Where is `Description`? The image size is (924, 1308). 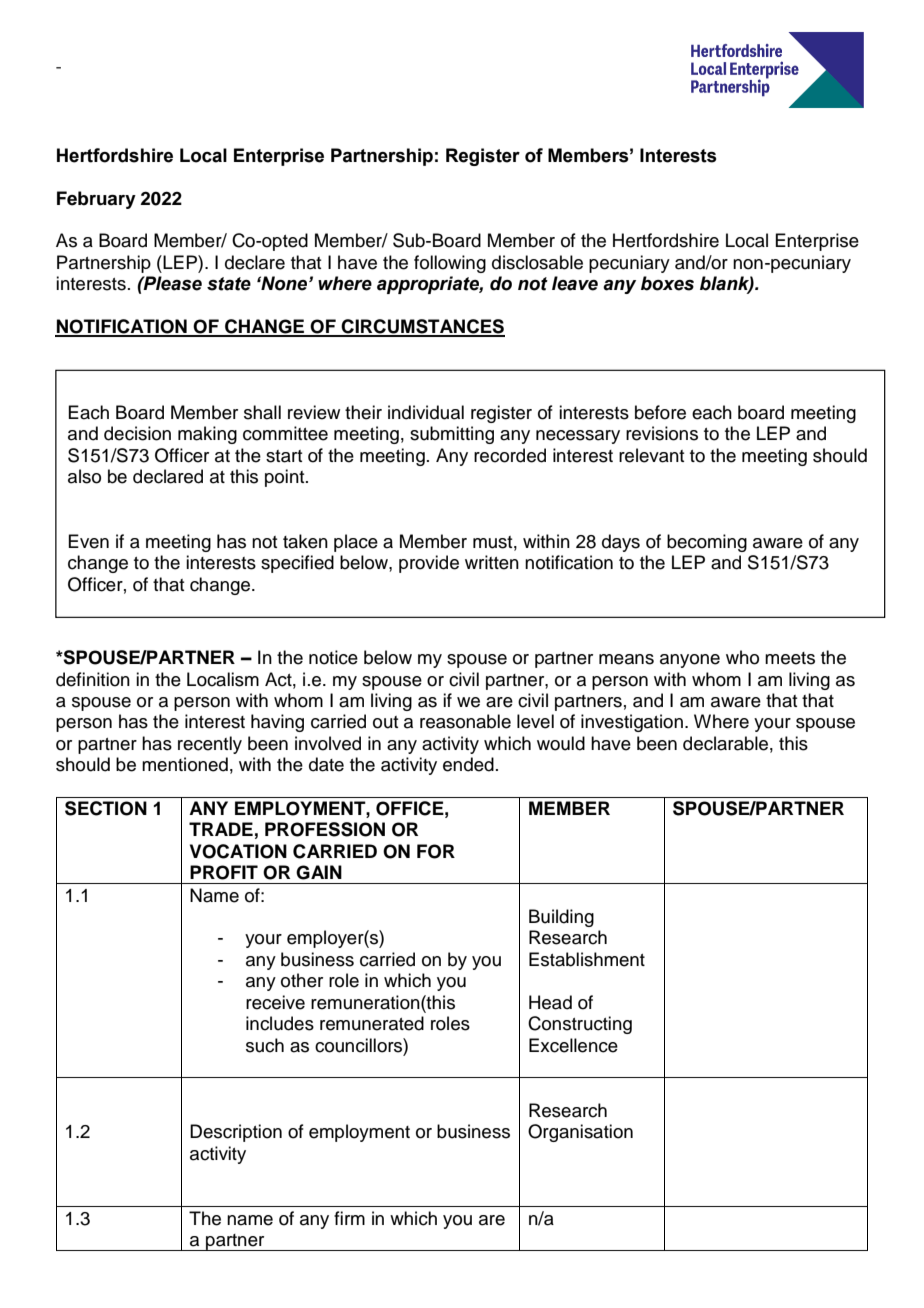
Description is located at coordinates (236, 1133).
